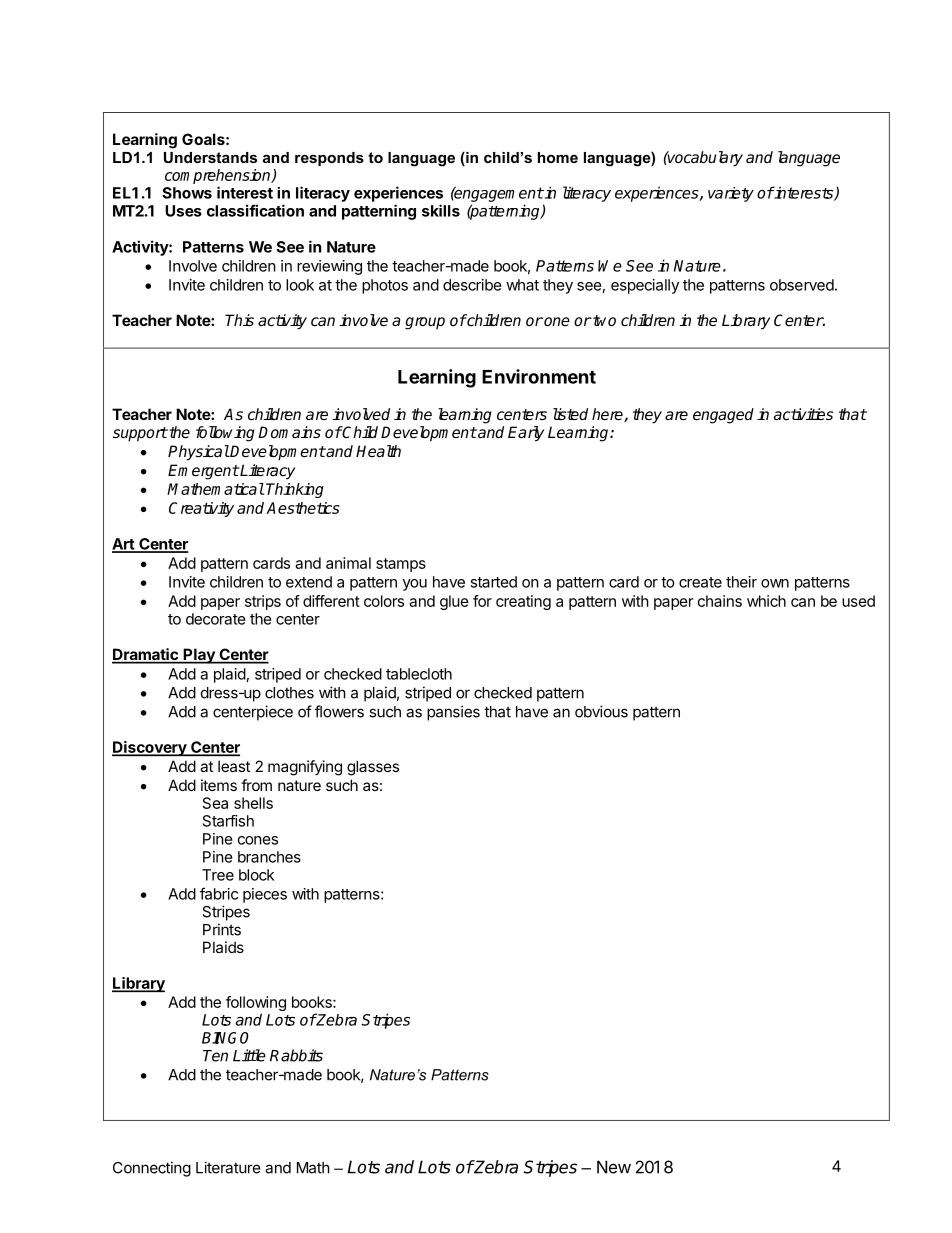 The height and width of the document is (1233, 952). What do you see at coordinates (419, 674) in the document?
I see `tablecloth` at bounding box center [419, 674].
